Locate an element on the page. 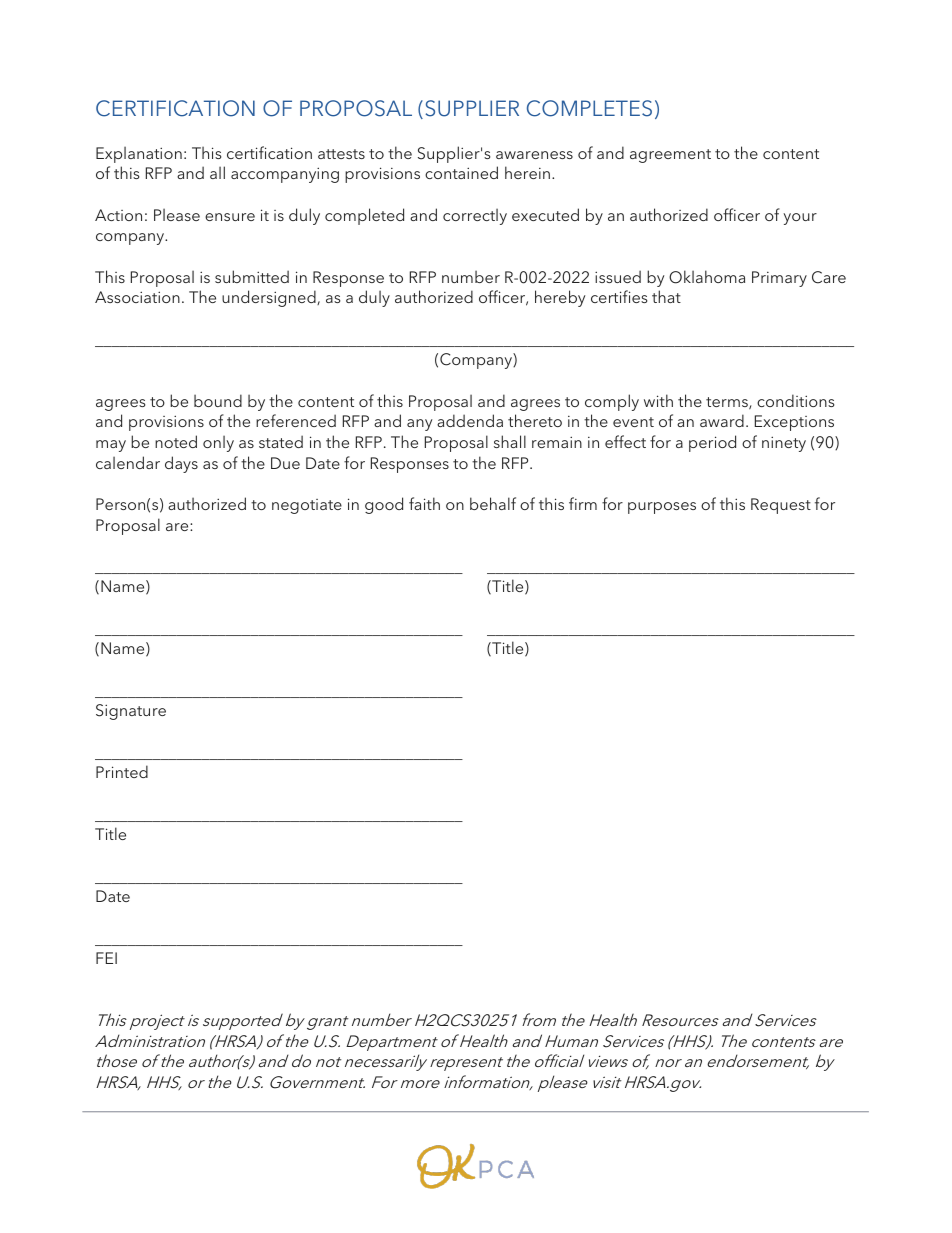  contained is located at coordinates (461, 172).
